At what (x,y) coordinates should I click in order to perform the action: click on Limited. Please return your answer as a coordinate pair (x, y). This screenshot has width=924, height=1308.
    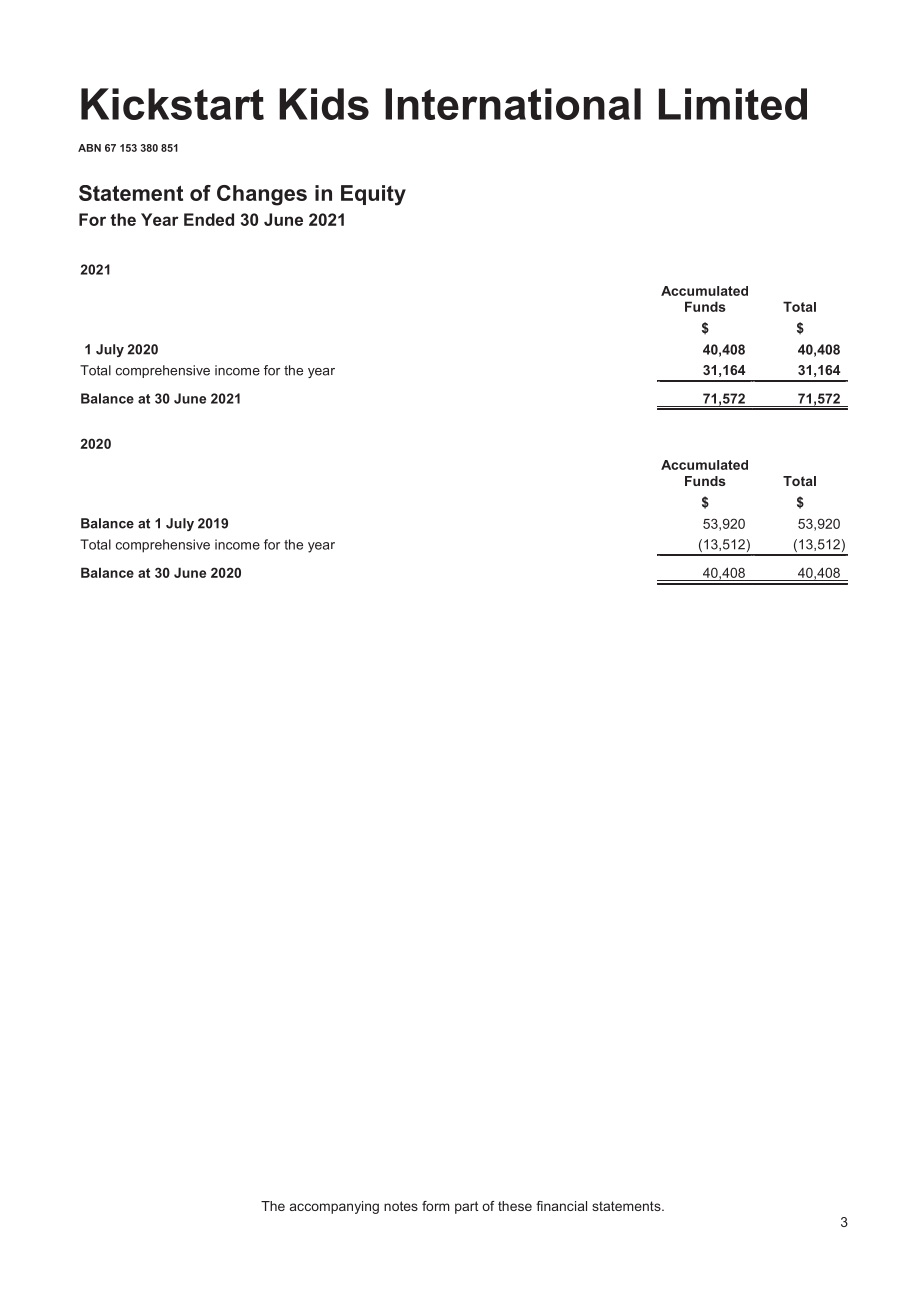
    Looking at the image, I should click on (733, 104).
